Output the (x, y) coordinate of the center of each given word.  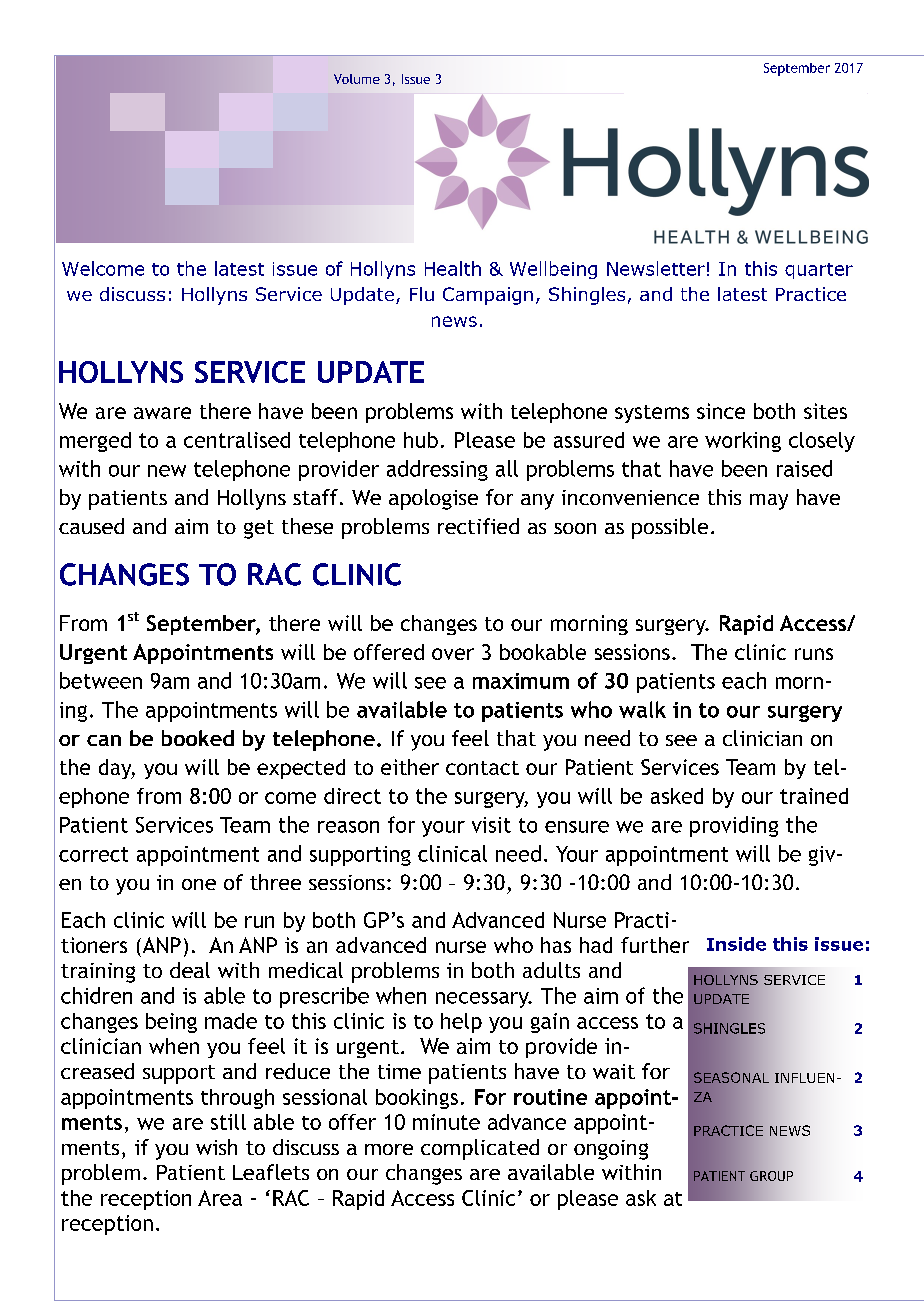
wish (216, 1147)
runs (814, 654)
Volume (357, 79)
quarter (819, 271)
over (453, 654)
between (101, 680)
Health (453, 268)
